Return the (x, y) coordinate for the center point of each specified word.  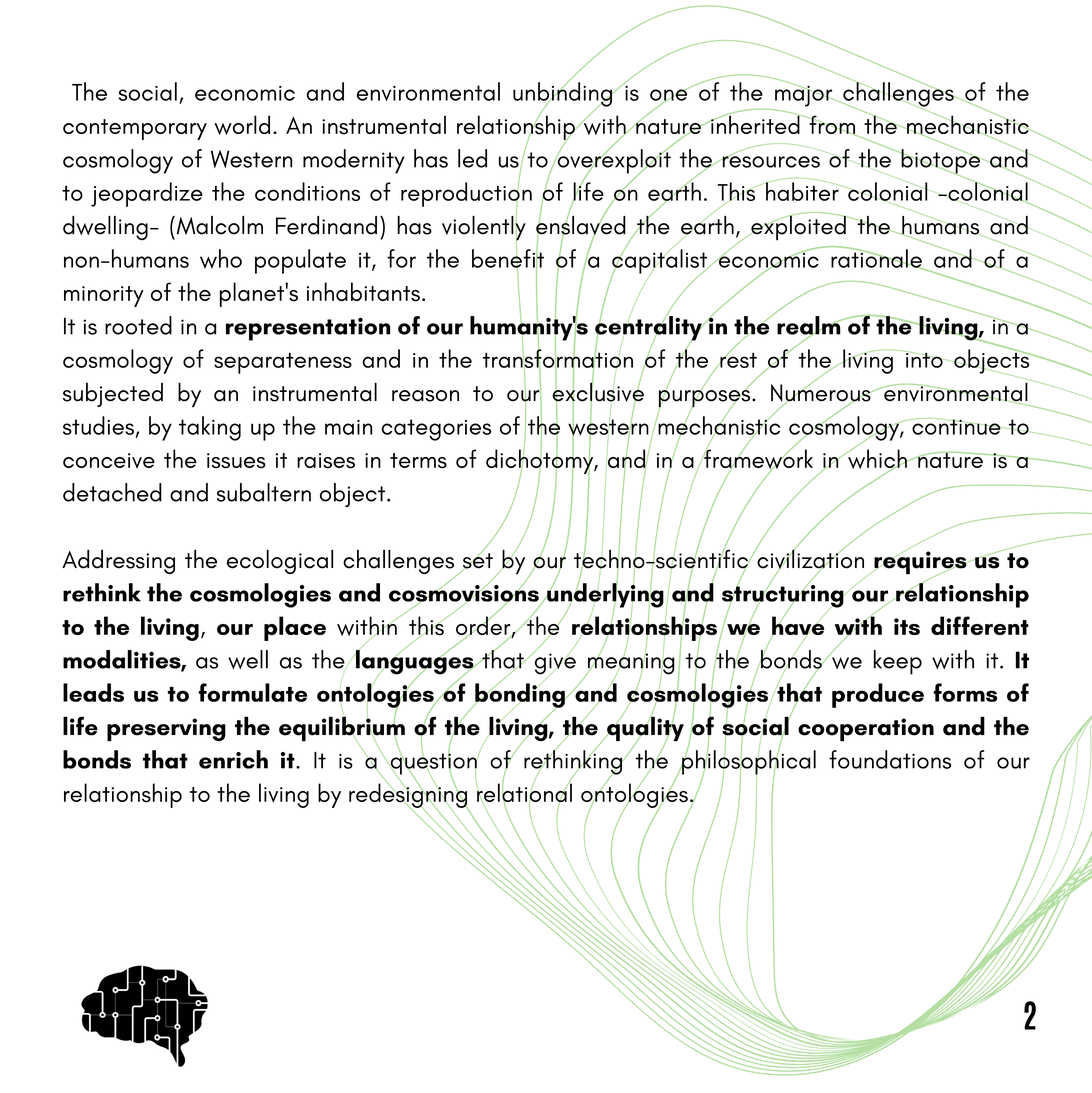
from (832, 125)
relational (524, 793)
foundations (890, 759)
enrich (233, 759)
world (242, 125)
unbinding (563, 94)
